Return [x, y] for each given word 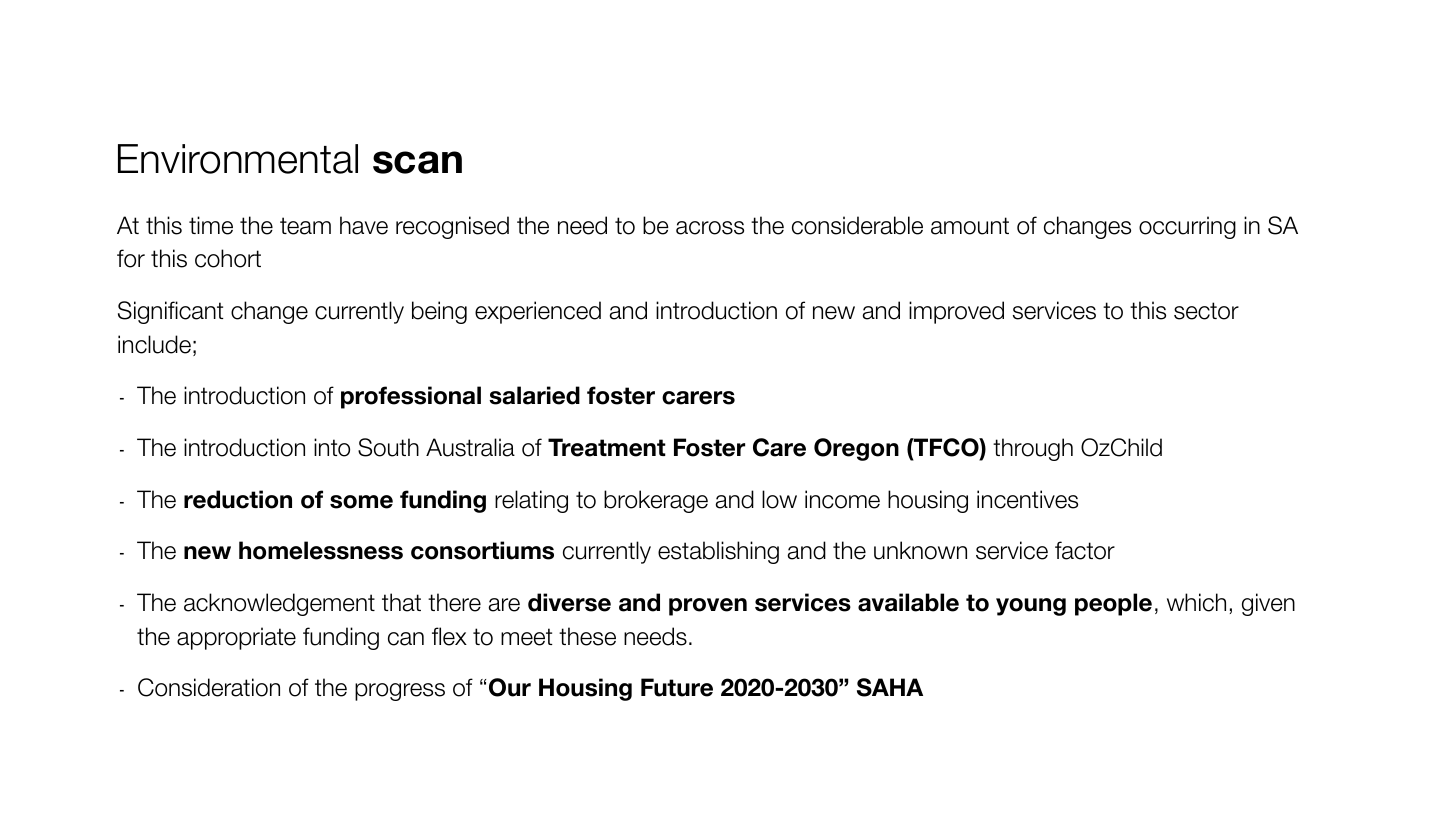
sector [1206, 311]
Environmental [238, 159]
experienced [538, 312]
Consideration [209, 687]
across [710, 228]
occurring [1187, 227]
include [154, 344]
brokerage [656, 501]
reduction [238, 499]
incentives [1027, 499]
